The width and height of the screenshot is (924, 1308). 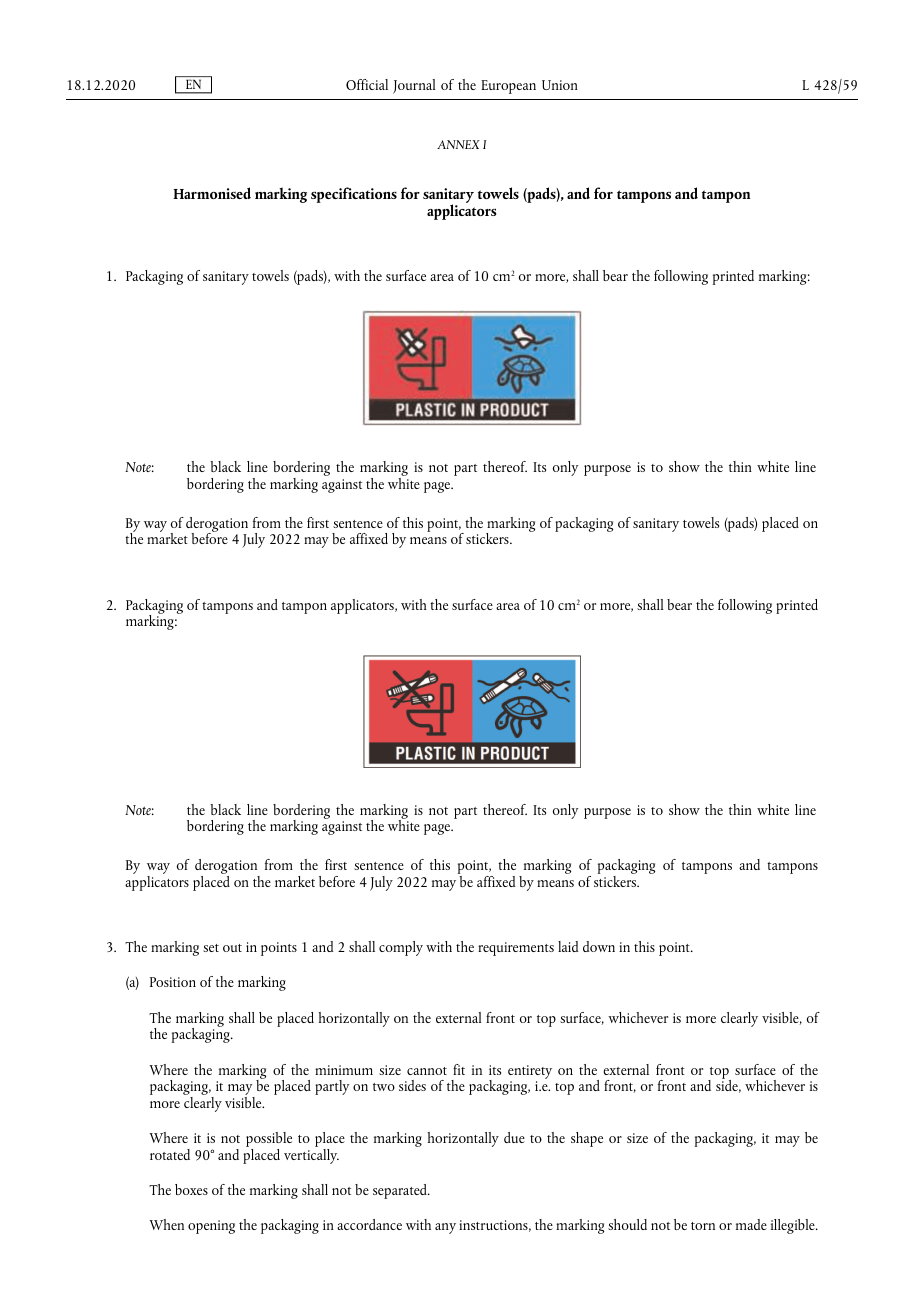 What do you see at coordinates (232, 948) in the screenshot?
I see `out` at bounding box center [232, 948].
